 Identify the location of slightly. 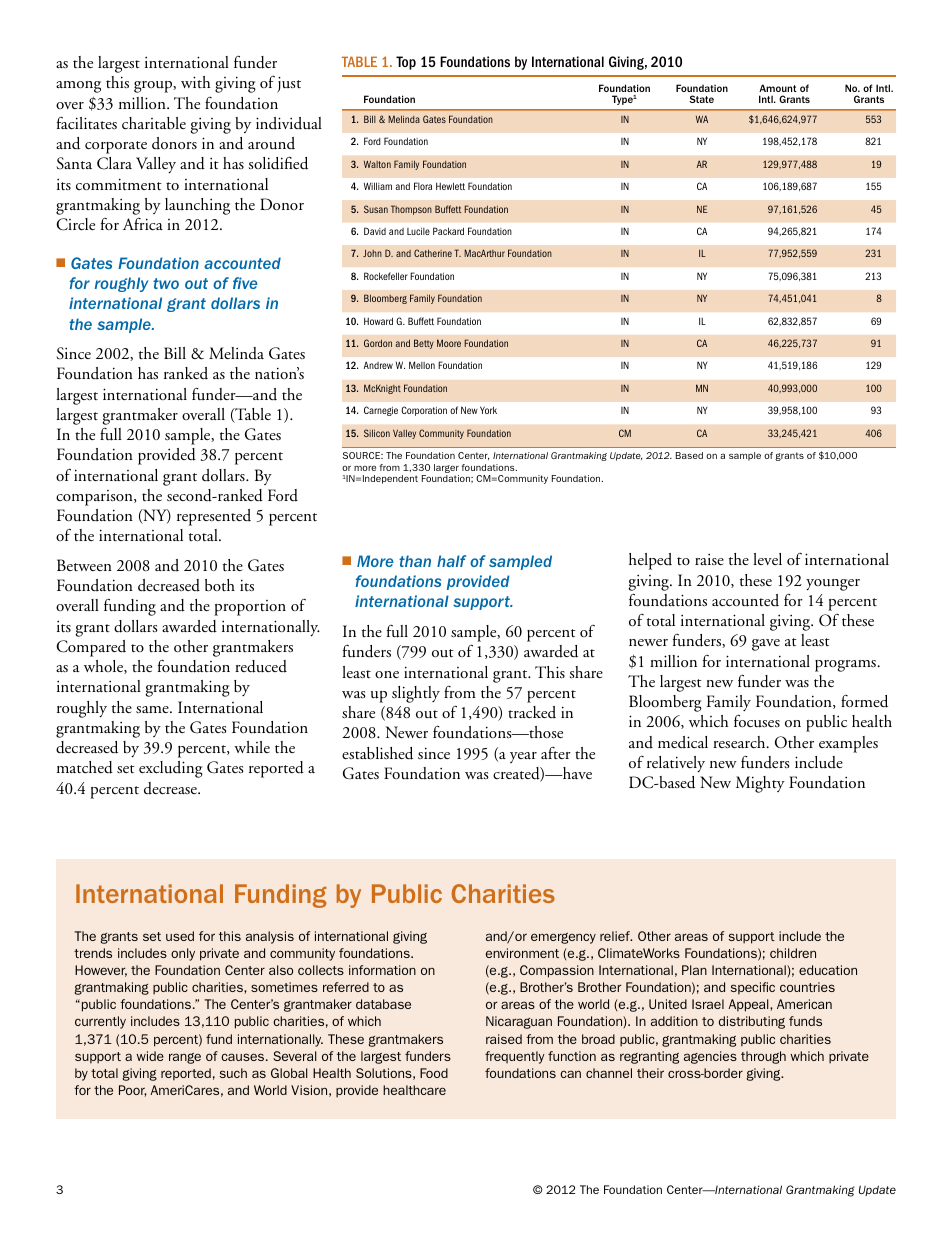
(416, 694).
